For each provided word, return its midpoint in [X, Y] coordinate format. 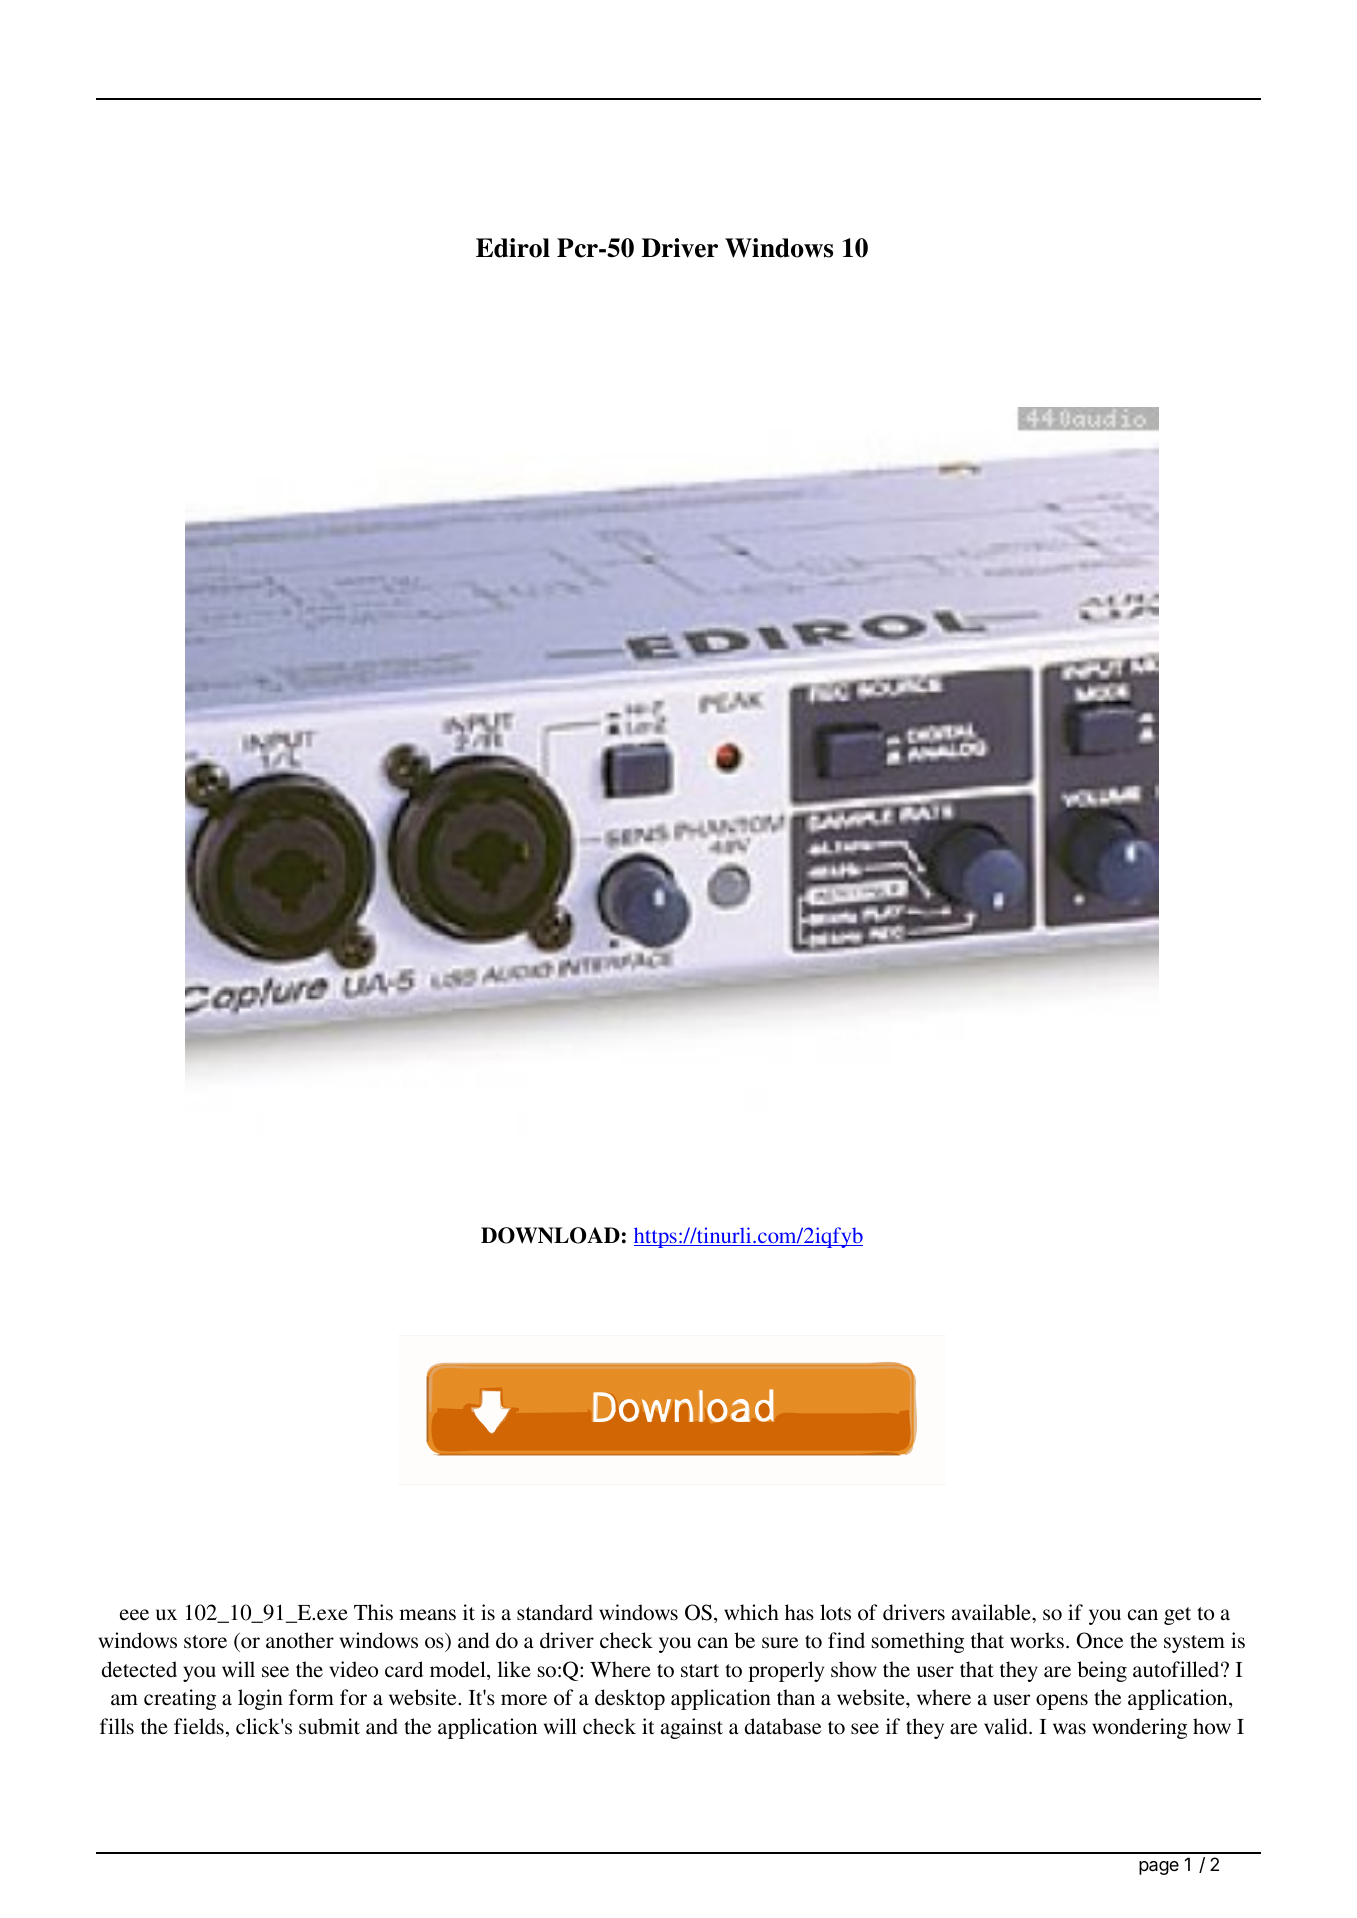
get [1177, 1616]
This [373, 1612]
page [1159, 1868]
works [1037, 1640]
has [799, 1612]
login [260, 1699]
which [751, 1612]
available [992, 1612]
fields [199, 1726]
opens [1062, 1702]
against [692, 1728]
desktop [630, 1699]
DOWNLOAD [550, 1235]
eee [134, 1615]
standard [555, 1612]
